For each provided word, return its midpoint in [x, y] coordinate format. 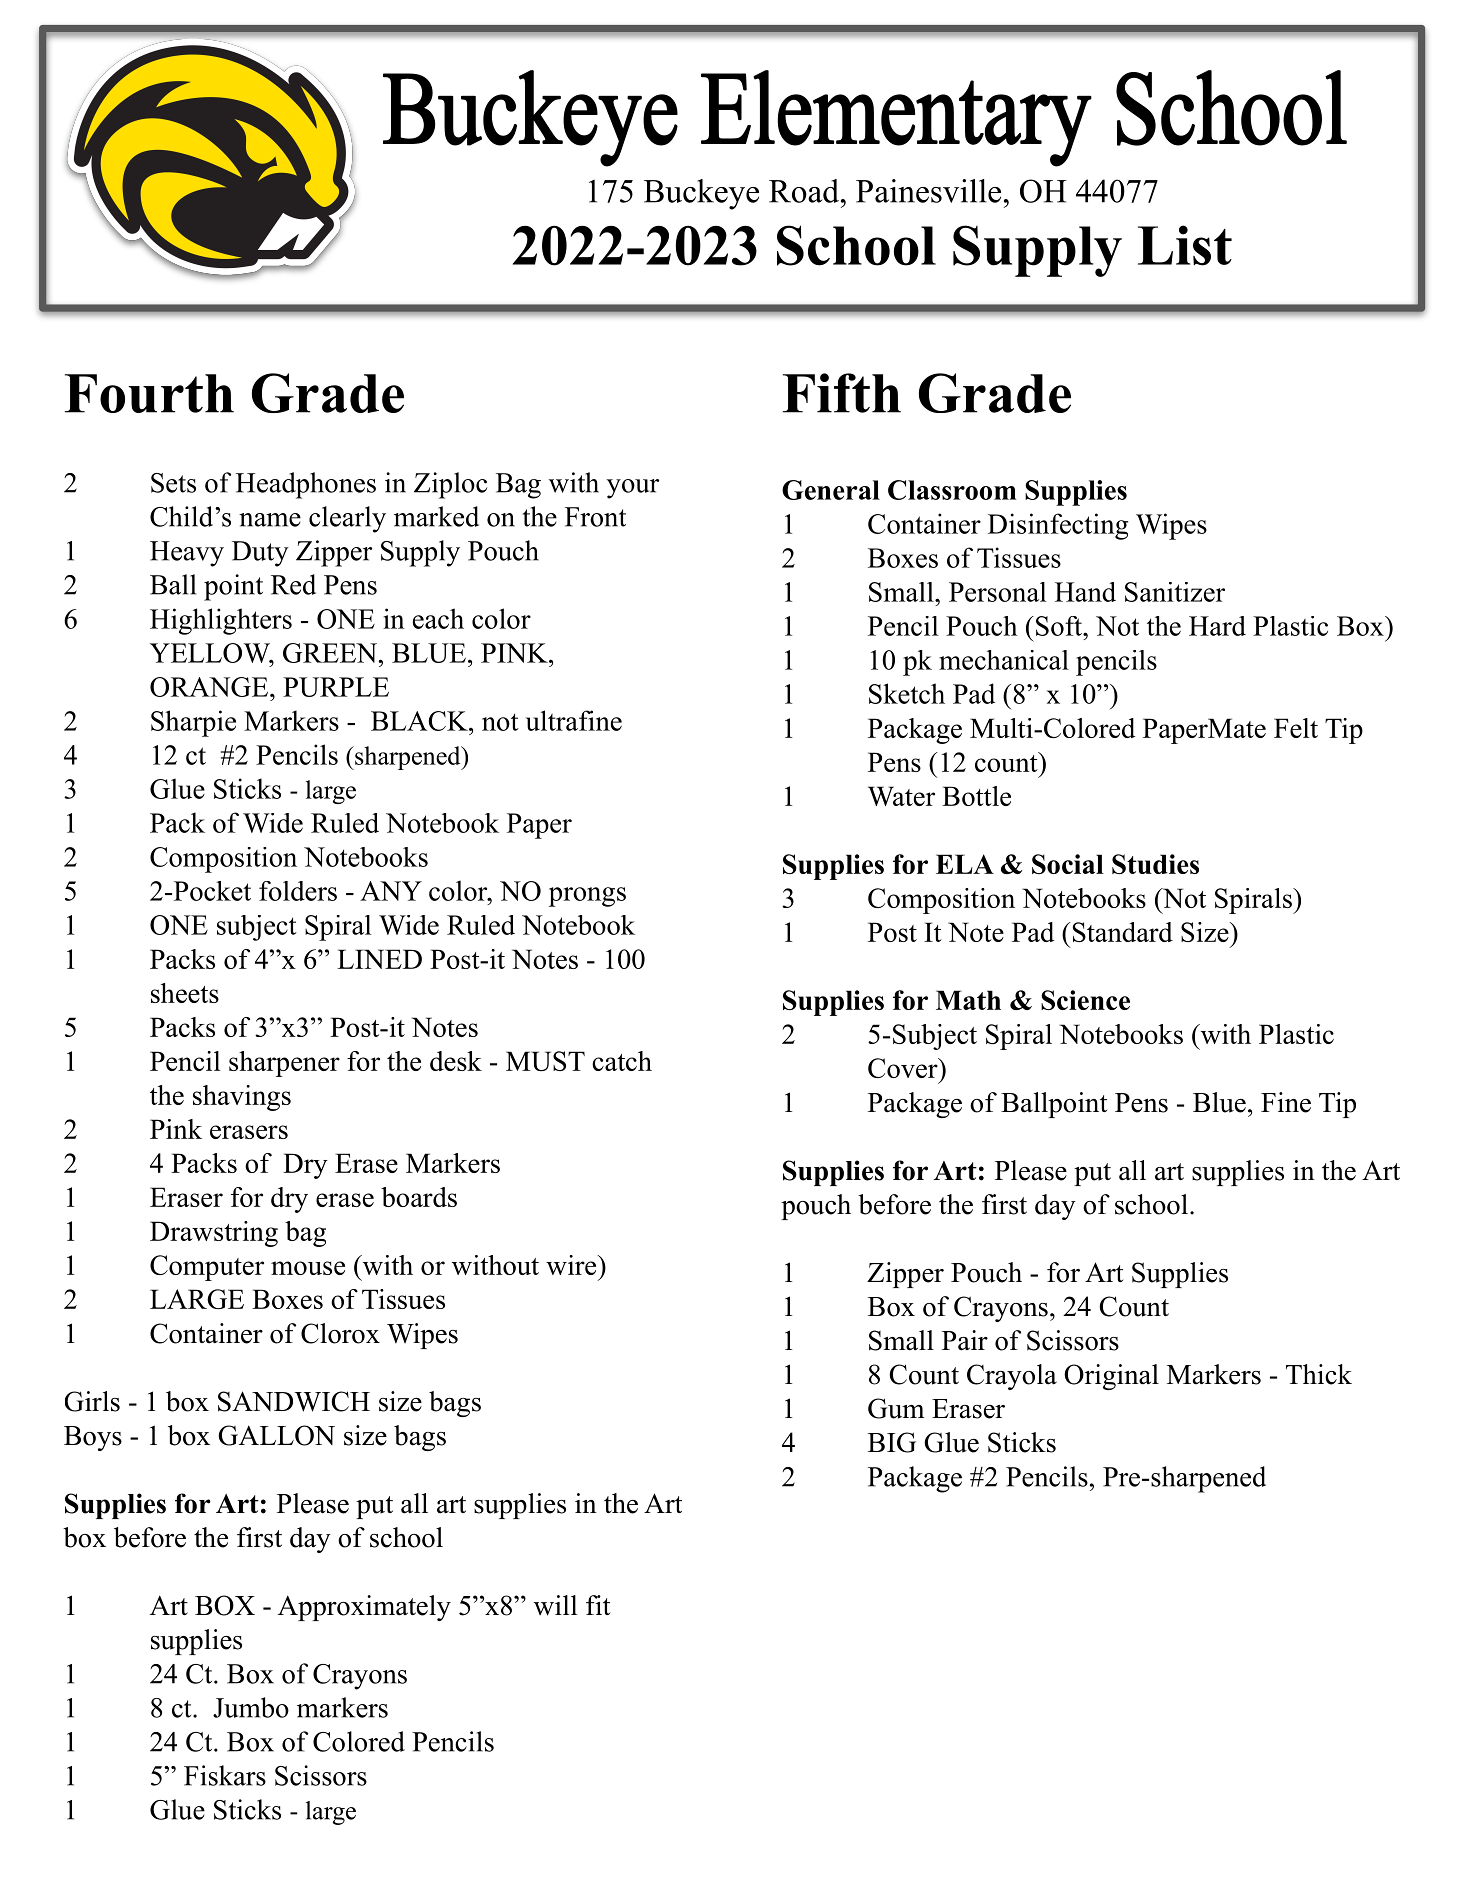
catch [622, 1061]
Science [1085, 1000]
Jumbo [251, 1707]
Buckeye [701, 194]
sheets [185, 993]
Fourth [149, 393]
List [1185, 245]
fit [598, 1605]
